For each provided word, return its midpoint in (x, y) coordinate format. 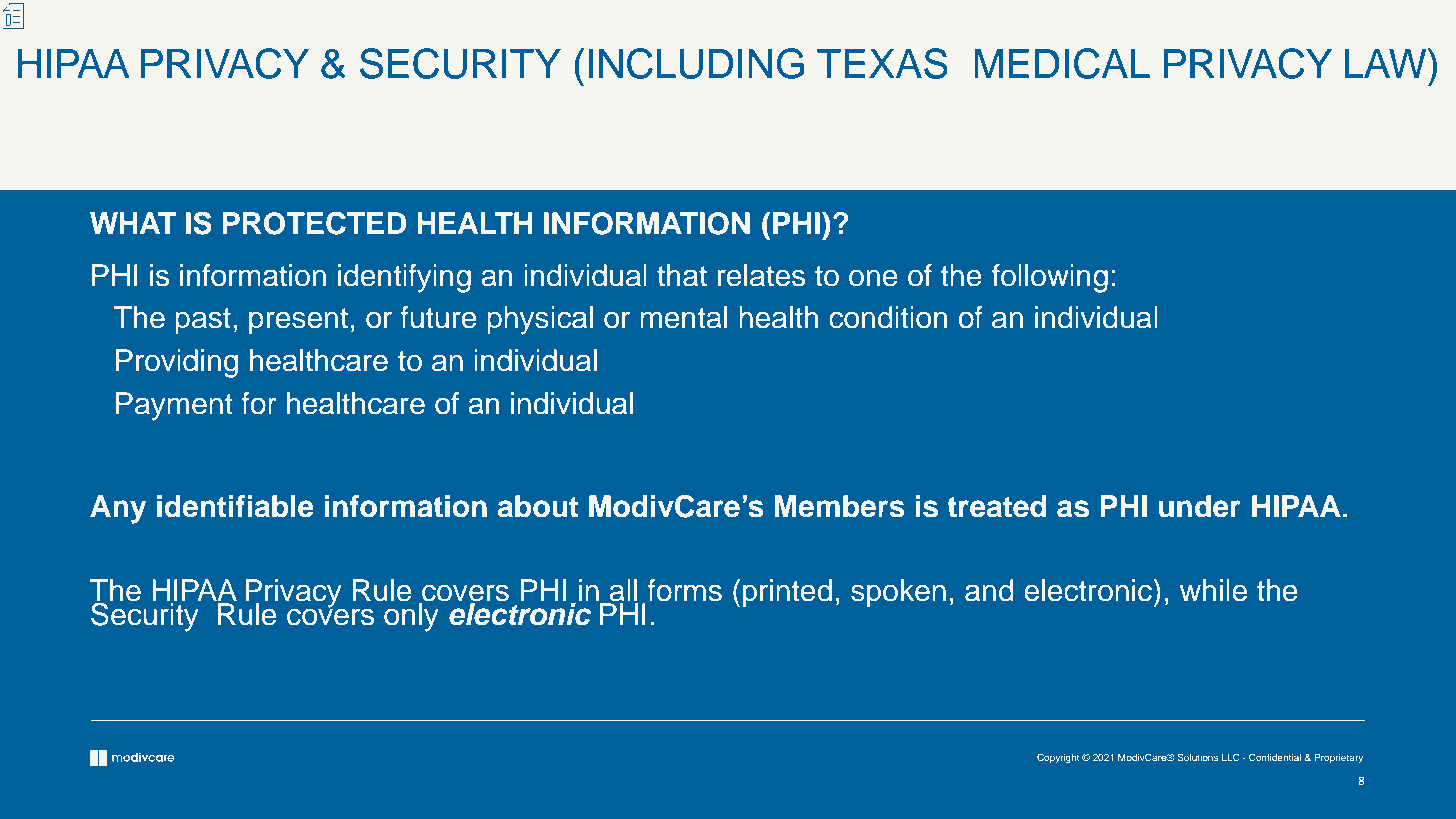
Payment (174, 406)
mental (683, 317)
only (411, 616)
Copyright (1058, 758)
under (1199, 506)
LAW (1386, 63)
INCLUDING (696, 63)
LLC (1231, 757)
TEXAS (882, 63)
